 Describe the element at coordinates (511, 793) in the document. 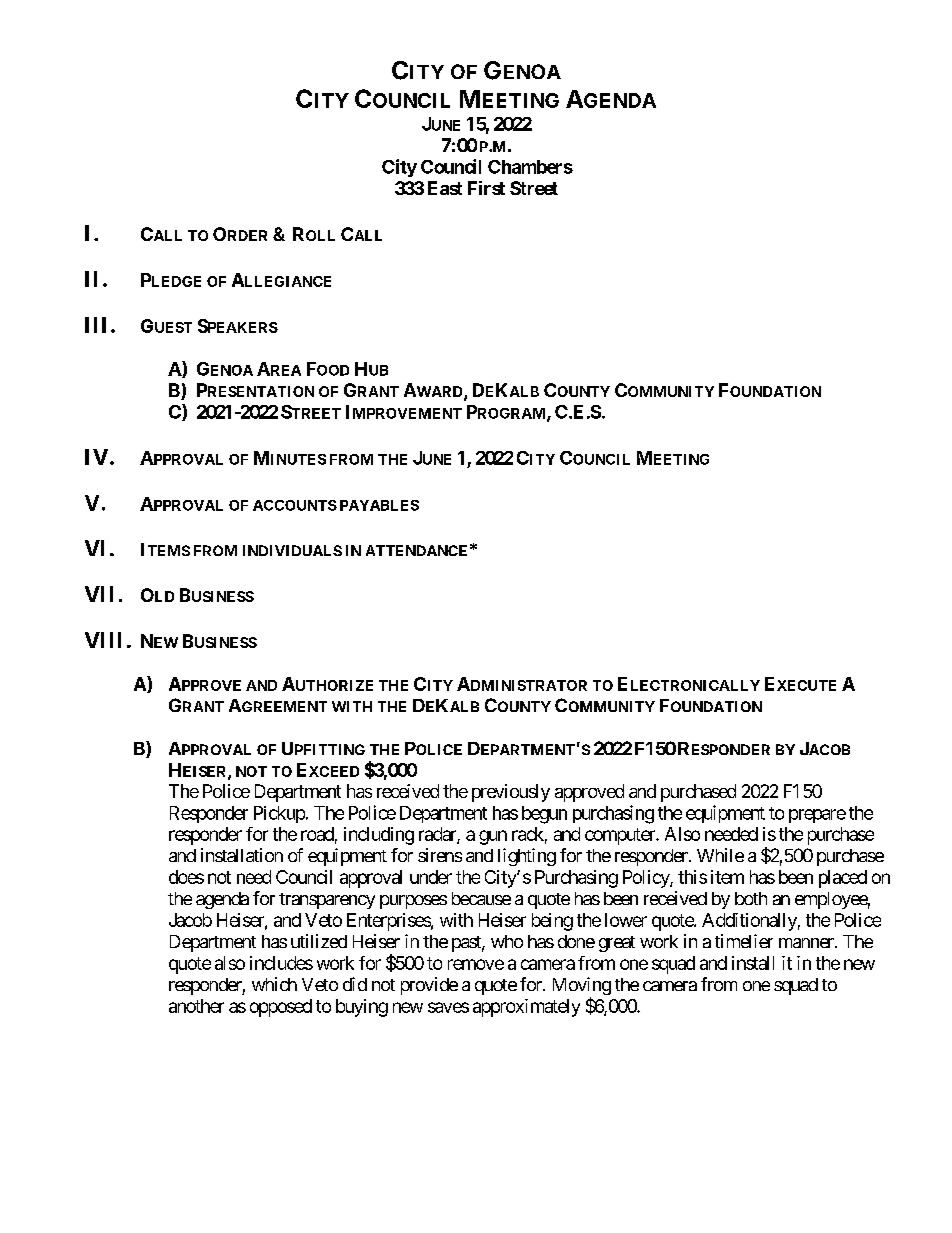

I see `previously` at that location.
